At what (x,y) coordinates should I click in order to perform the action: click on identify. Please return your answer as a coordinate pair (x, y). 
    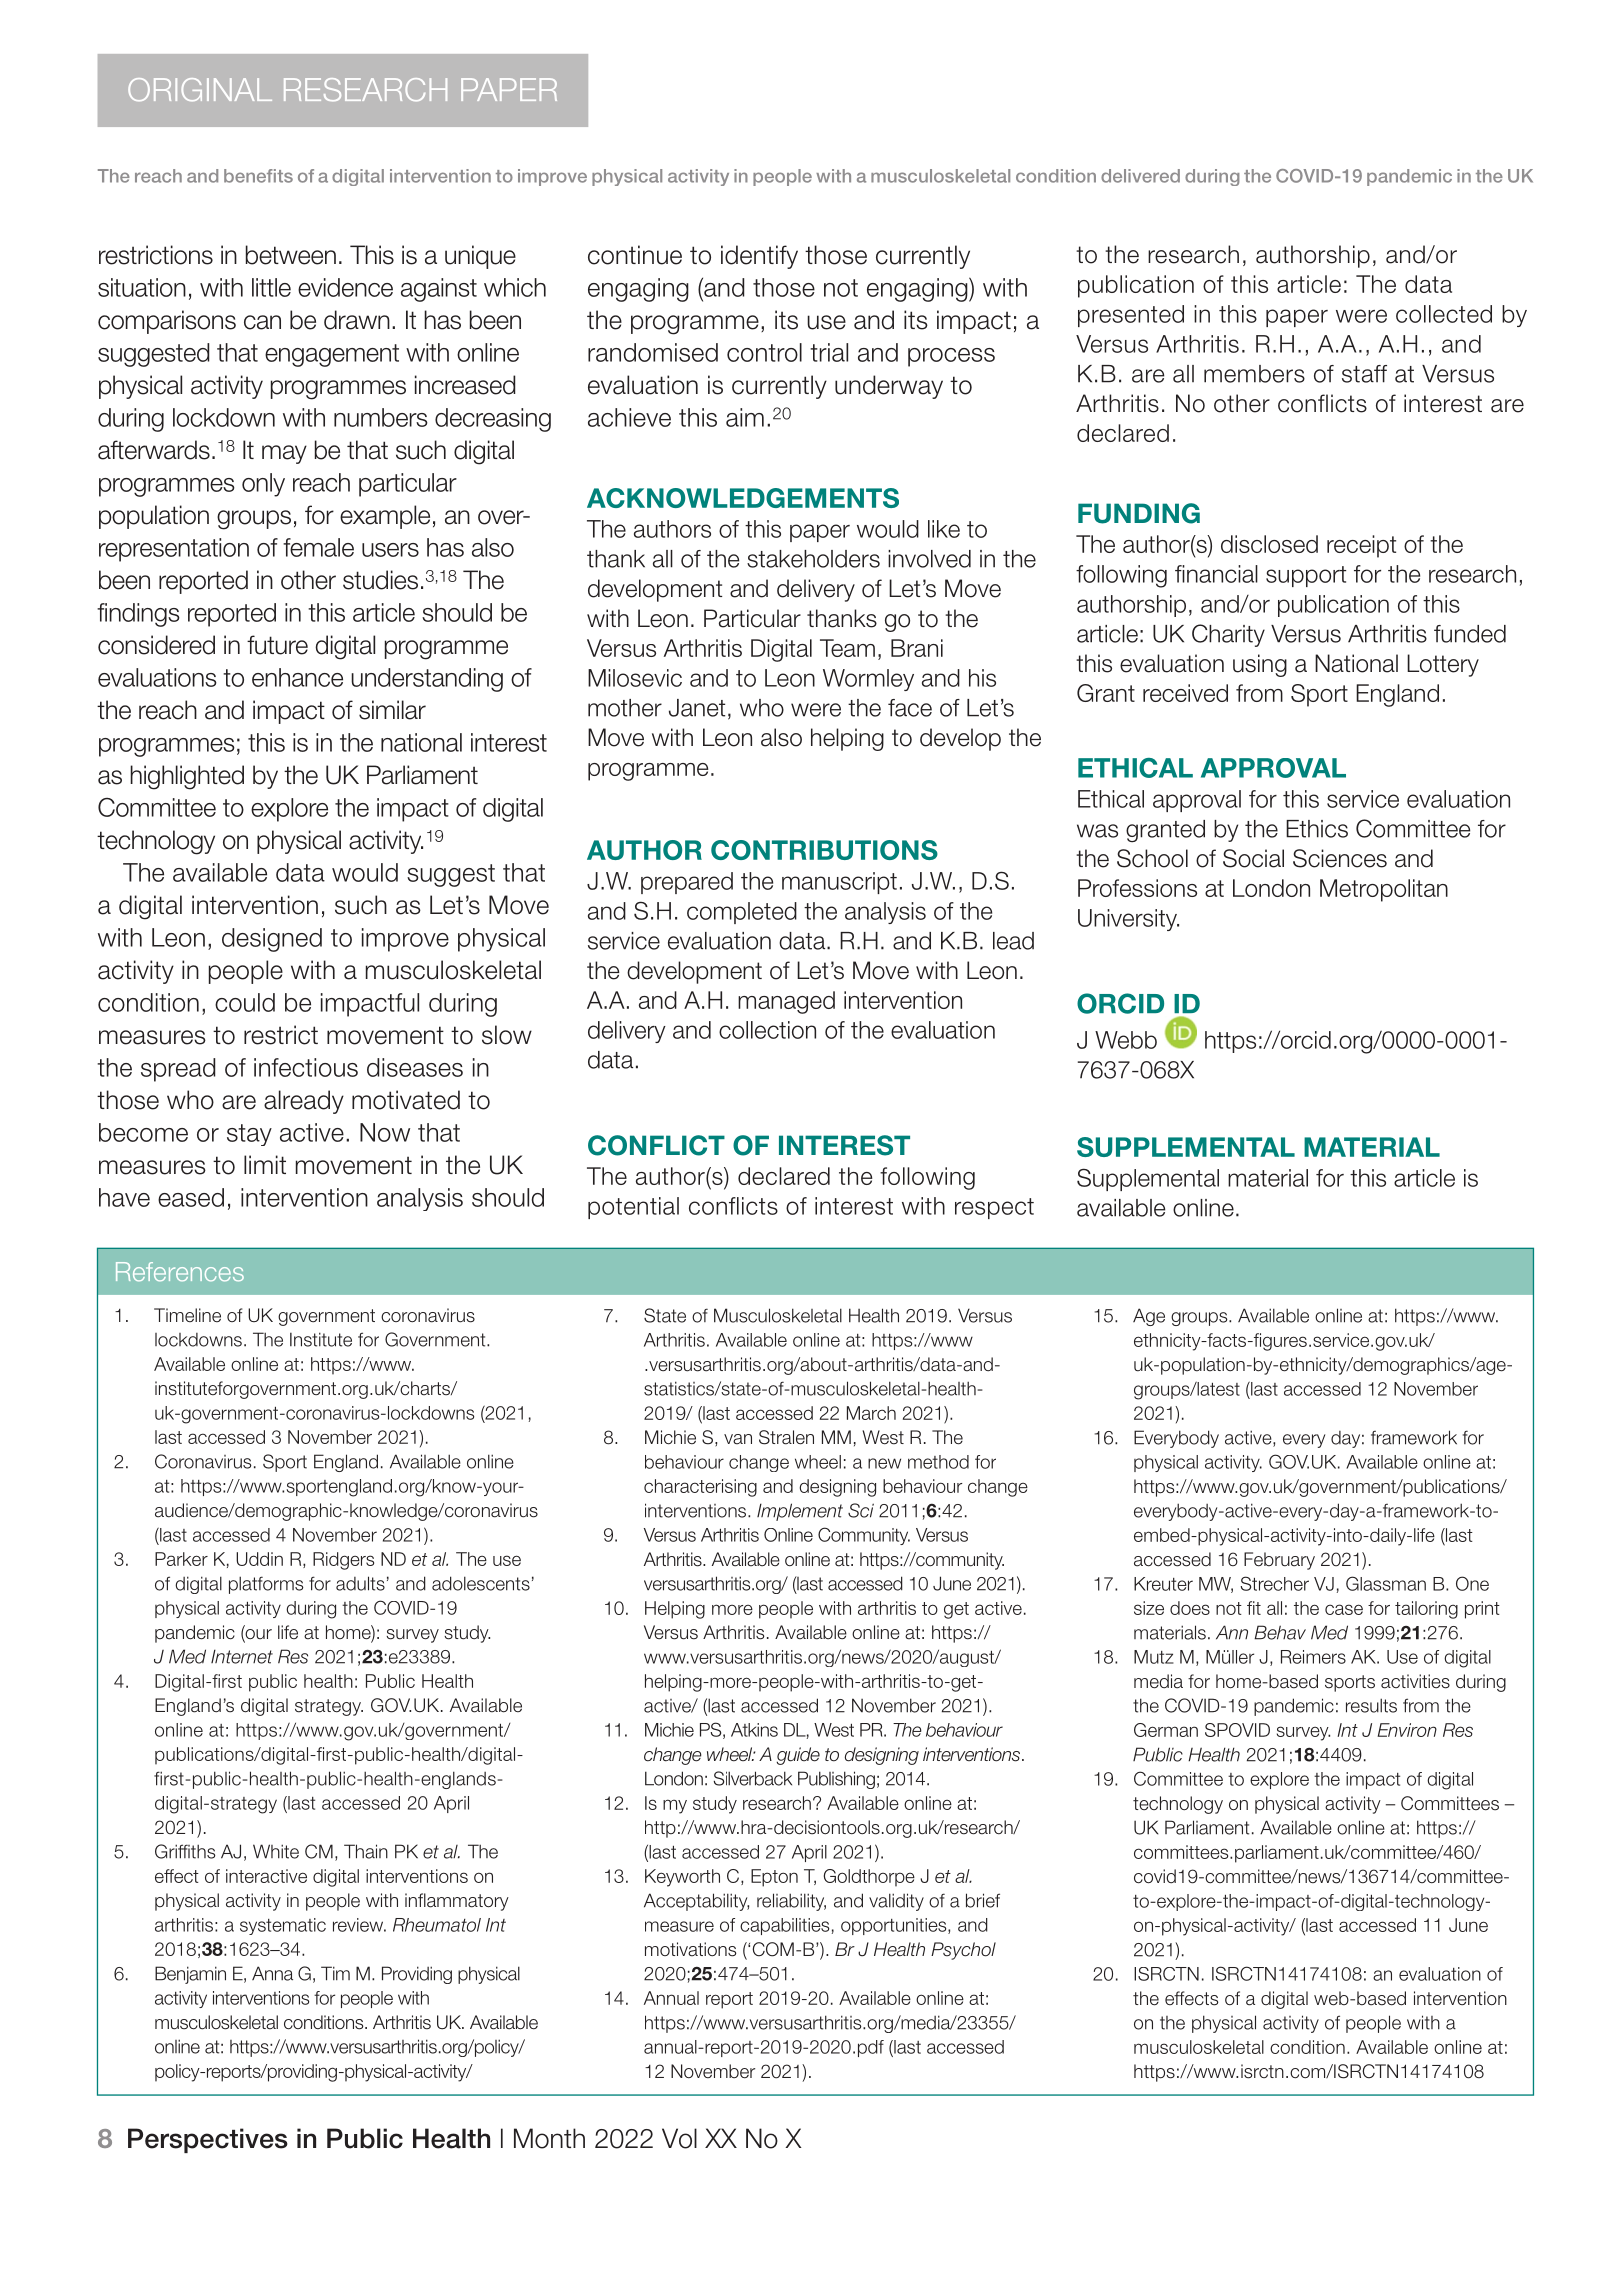
    Looking at the image, I should click on (759, 257).
